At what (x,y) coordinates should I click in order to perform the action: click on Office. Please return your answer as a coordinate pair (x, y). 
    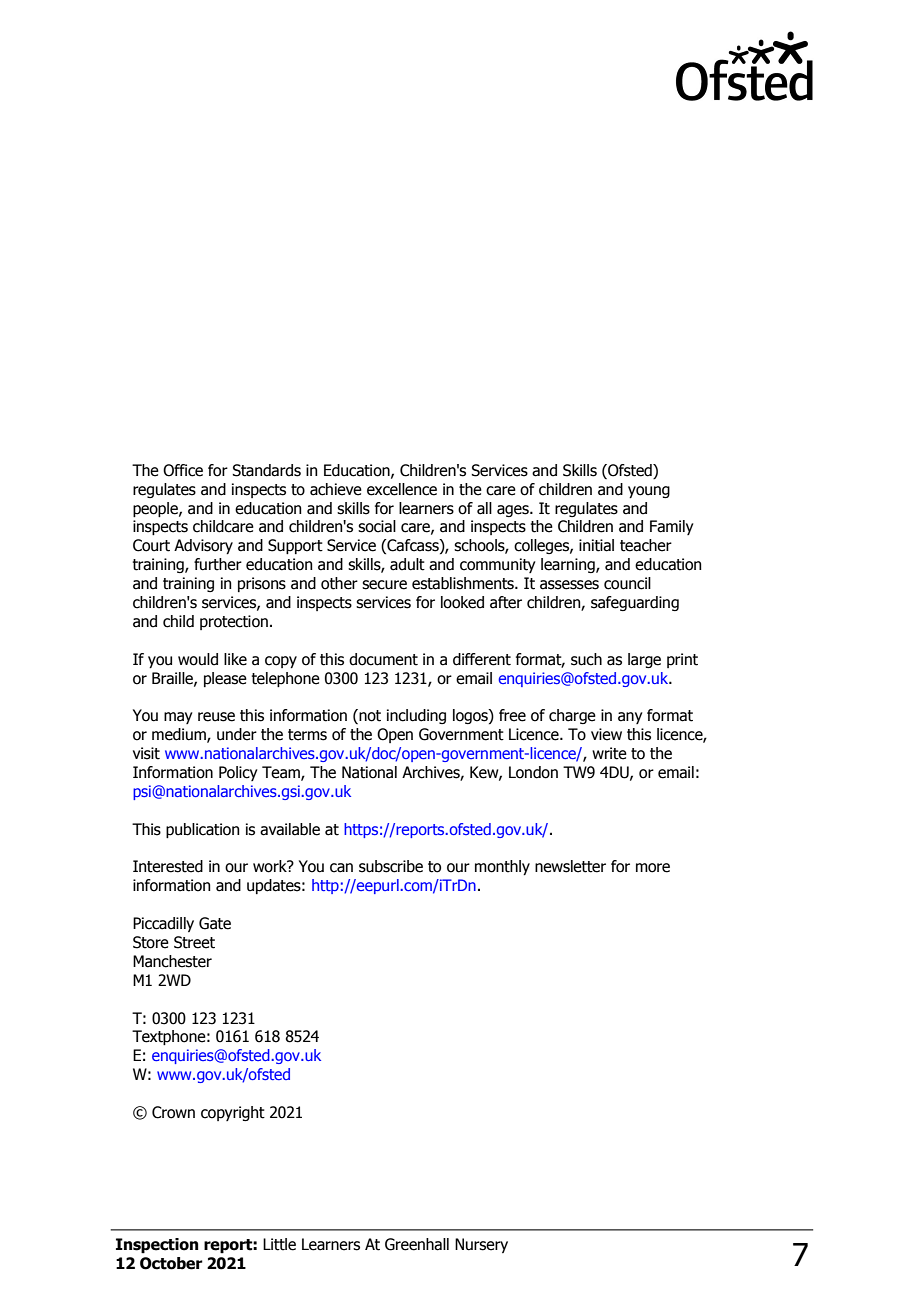
    Looking at the image, I should click on (183, 470).
